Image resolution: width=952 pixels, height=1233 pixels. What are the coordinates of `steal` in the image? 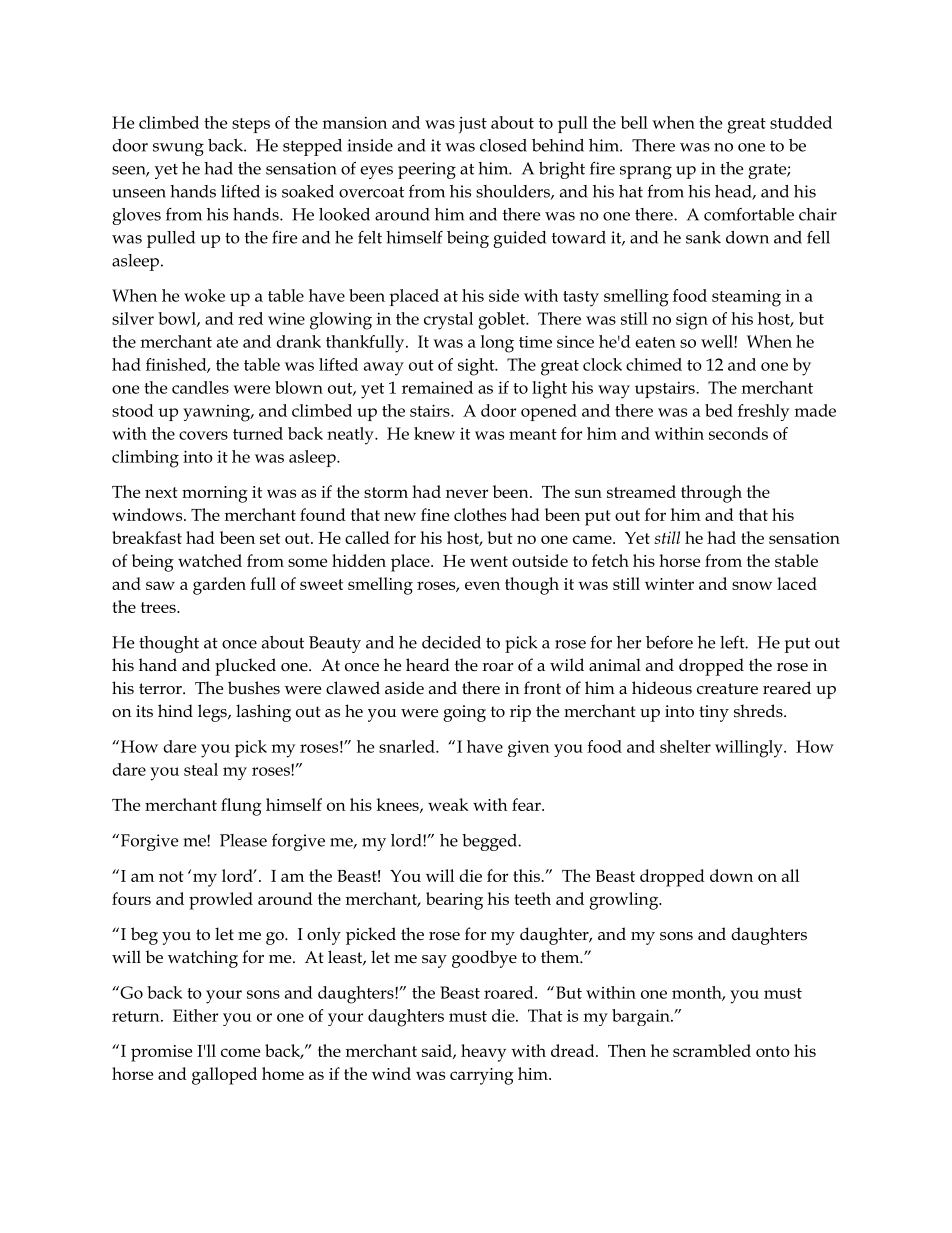 It's located at (201, 769).
